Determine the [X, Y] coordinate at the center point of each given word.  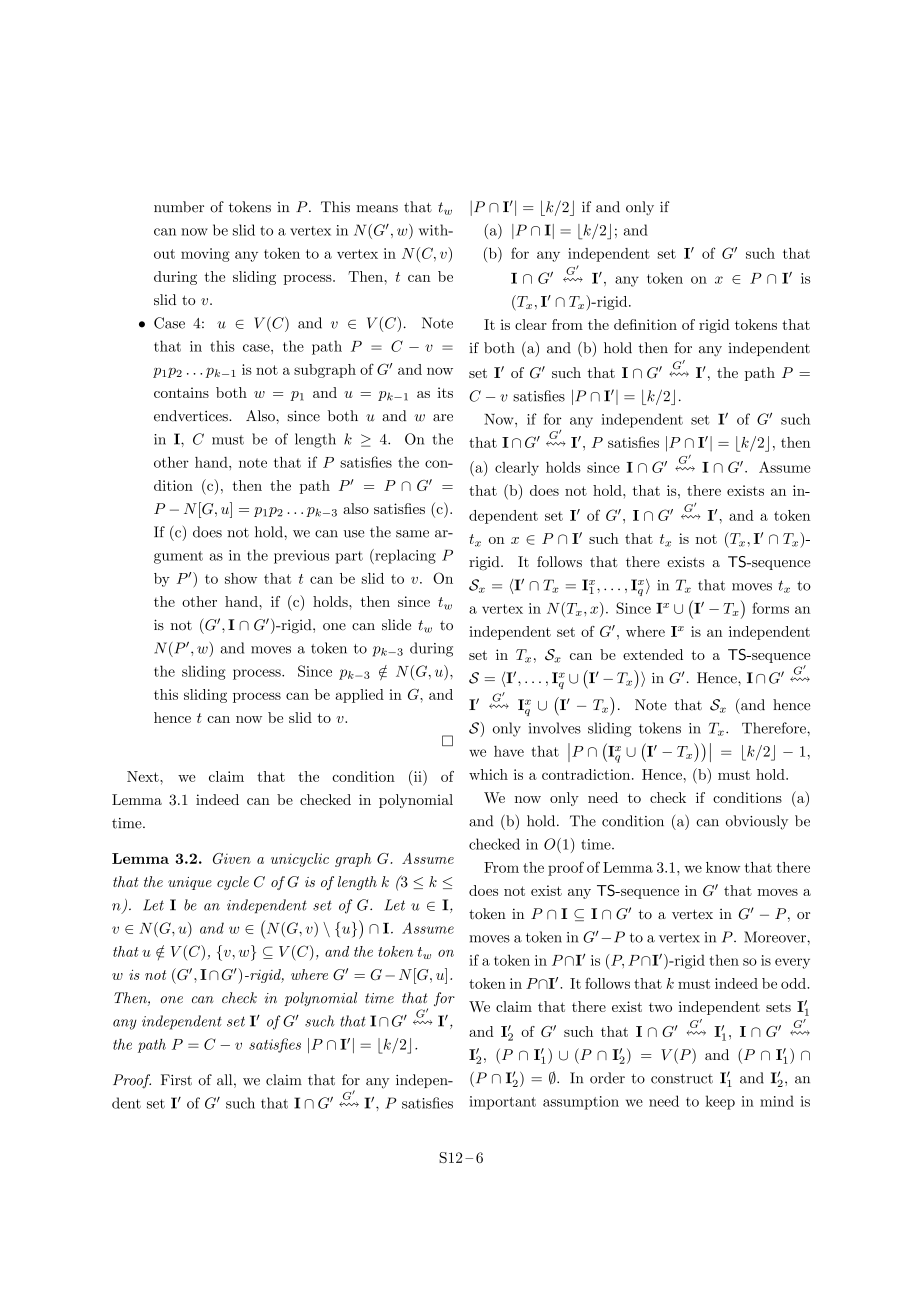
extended [653, 654]
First [176, 1080]
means [377, 209]
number [179, 207]
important [502, 1103]
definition [645, 324]
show [241, 578]
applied [359, 696]
